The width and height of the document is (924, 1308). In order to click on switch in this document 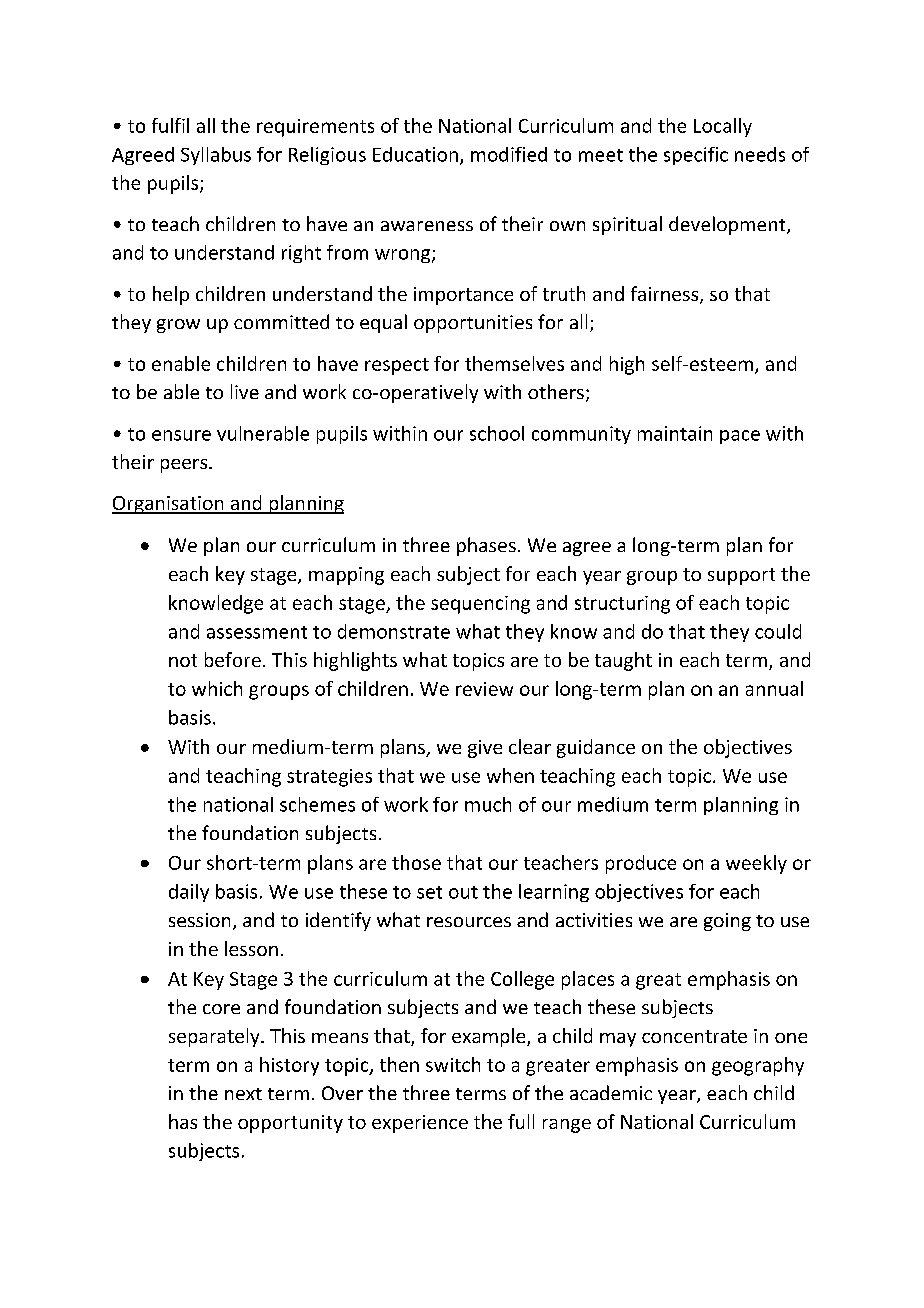, I will do `click(453, 1064)`.
